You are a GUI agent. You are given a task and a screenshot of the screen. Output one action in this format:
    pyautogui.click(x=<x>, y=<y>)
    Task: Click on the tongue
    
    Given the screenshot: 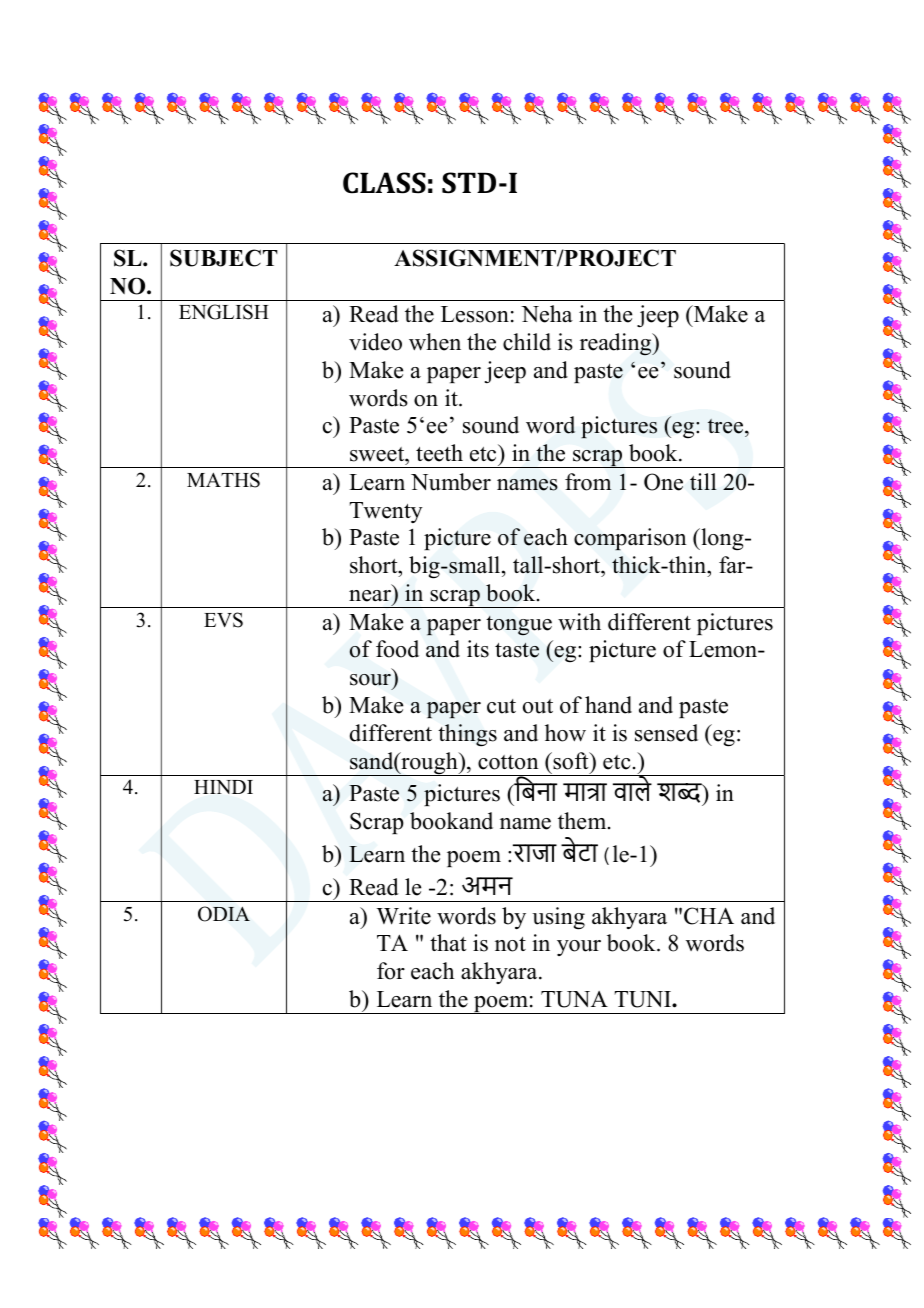 What is the action you would take?
    pyautogui.click(x=519, y=626)
